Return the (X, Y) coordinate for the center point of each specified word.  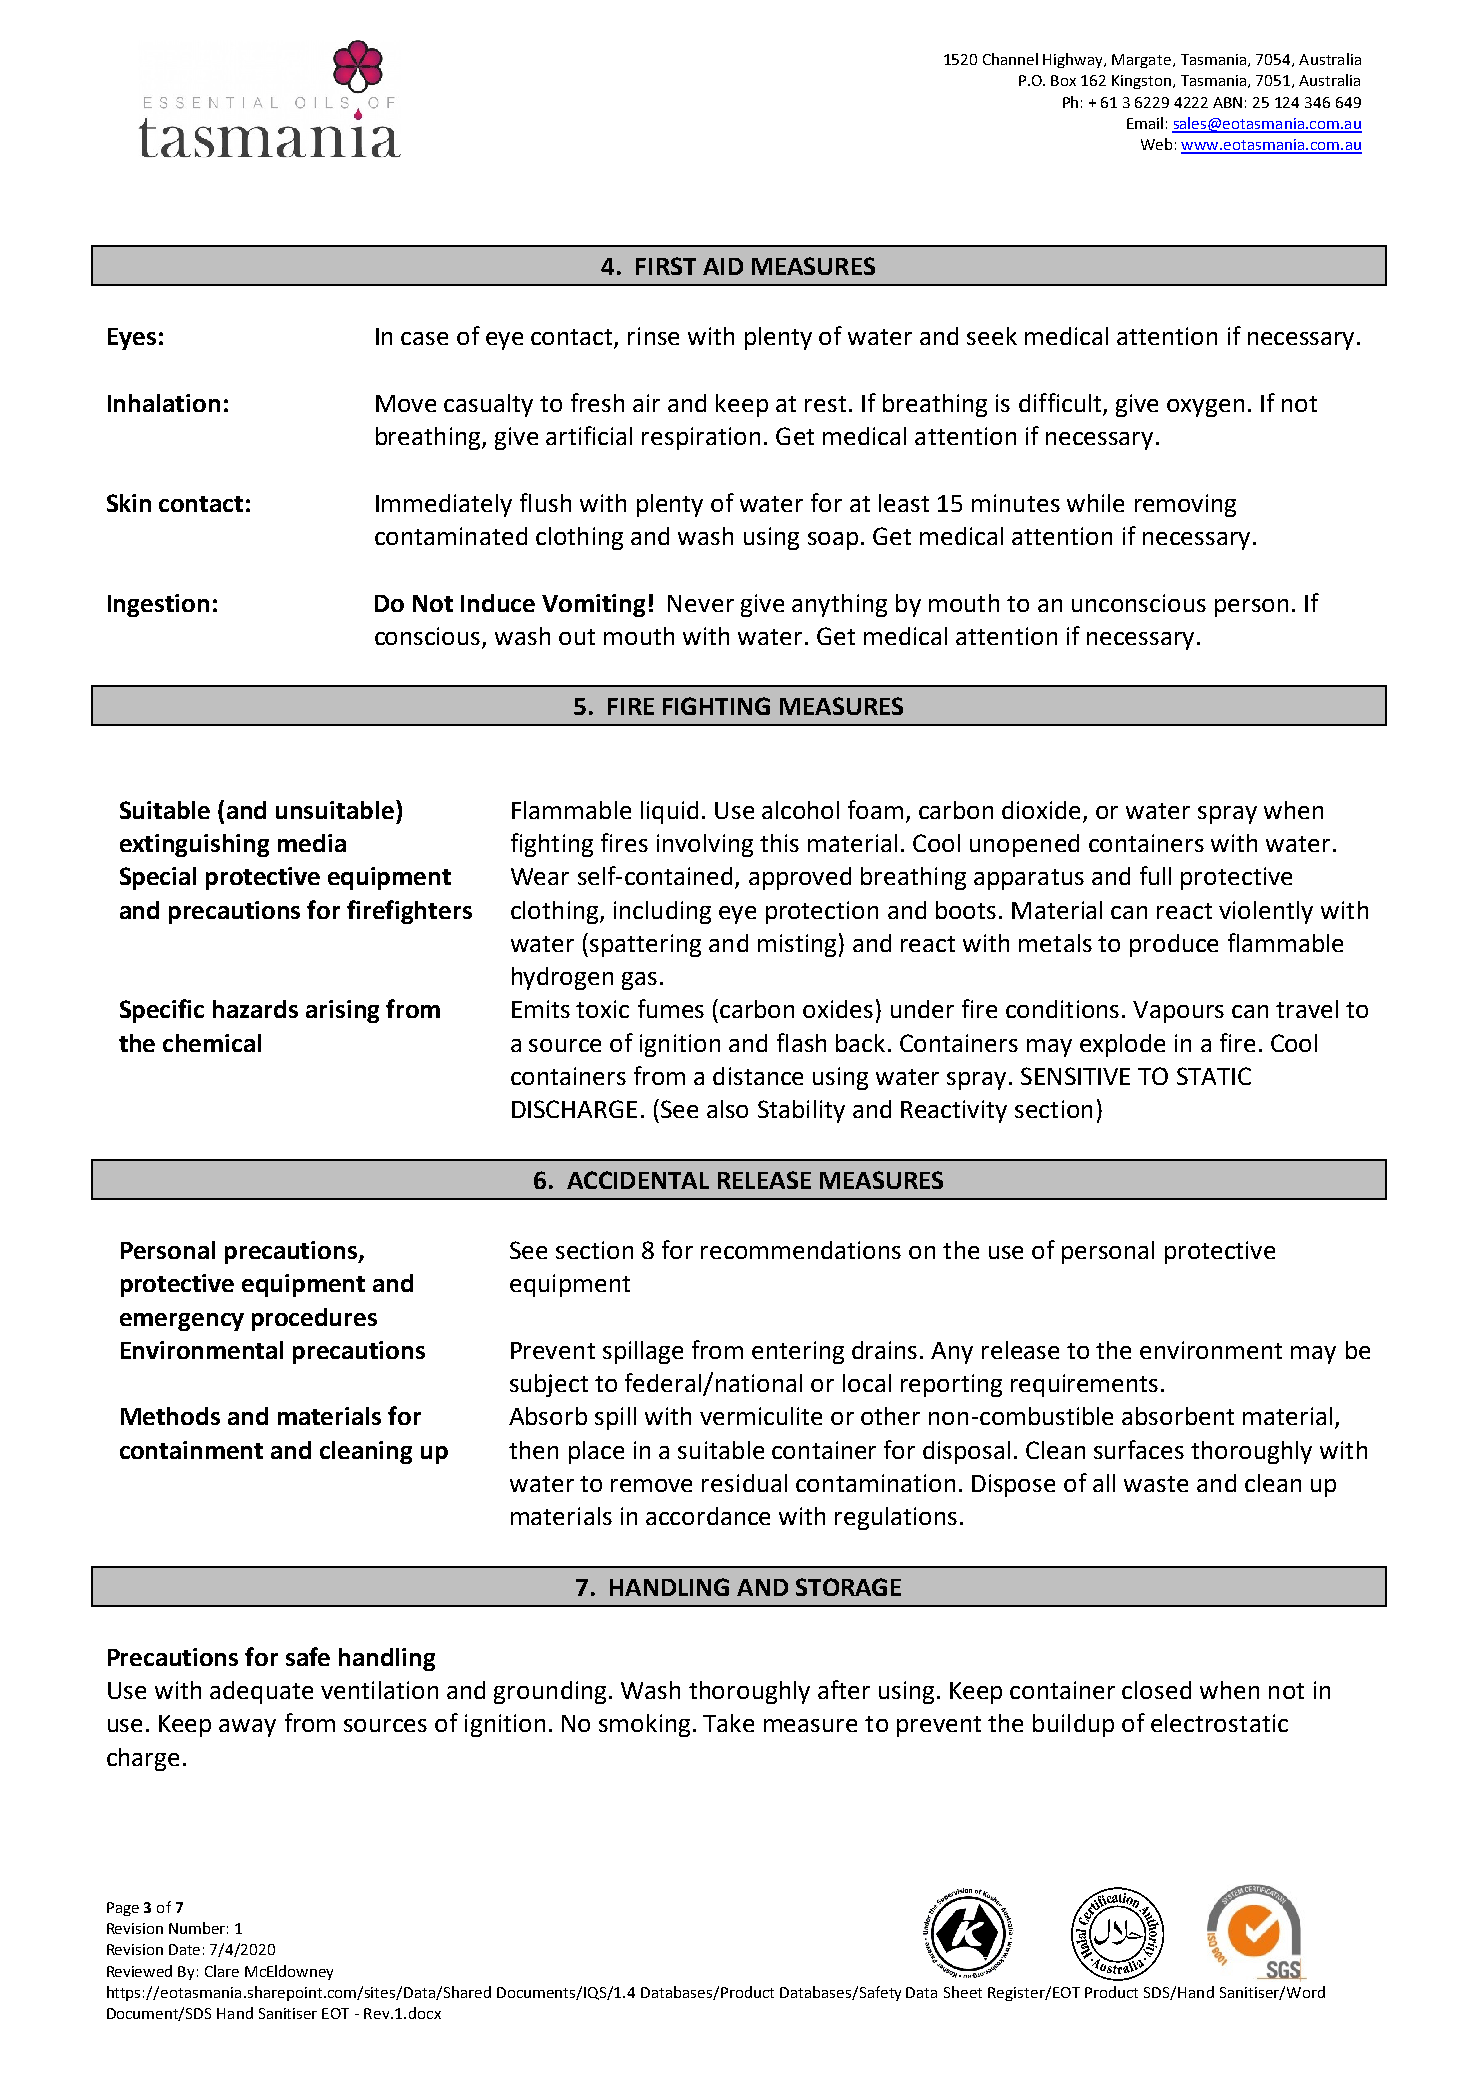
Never (701, 603)
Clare (222, 1971)
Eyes (132, 339)
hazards (255, 1009)
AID (723, 266)
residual (744, 1483)
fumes (671, 1008)
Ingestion (158, 605)
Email (1145, 123)
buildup (1073, 1725)
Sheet (963, 1992)
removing (1185, 505)
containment (191, 1450)
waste (1156, 1484)
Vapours (1178, 1012)
